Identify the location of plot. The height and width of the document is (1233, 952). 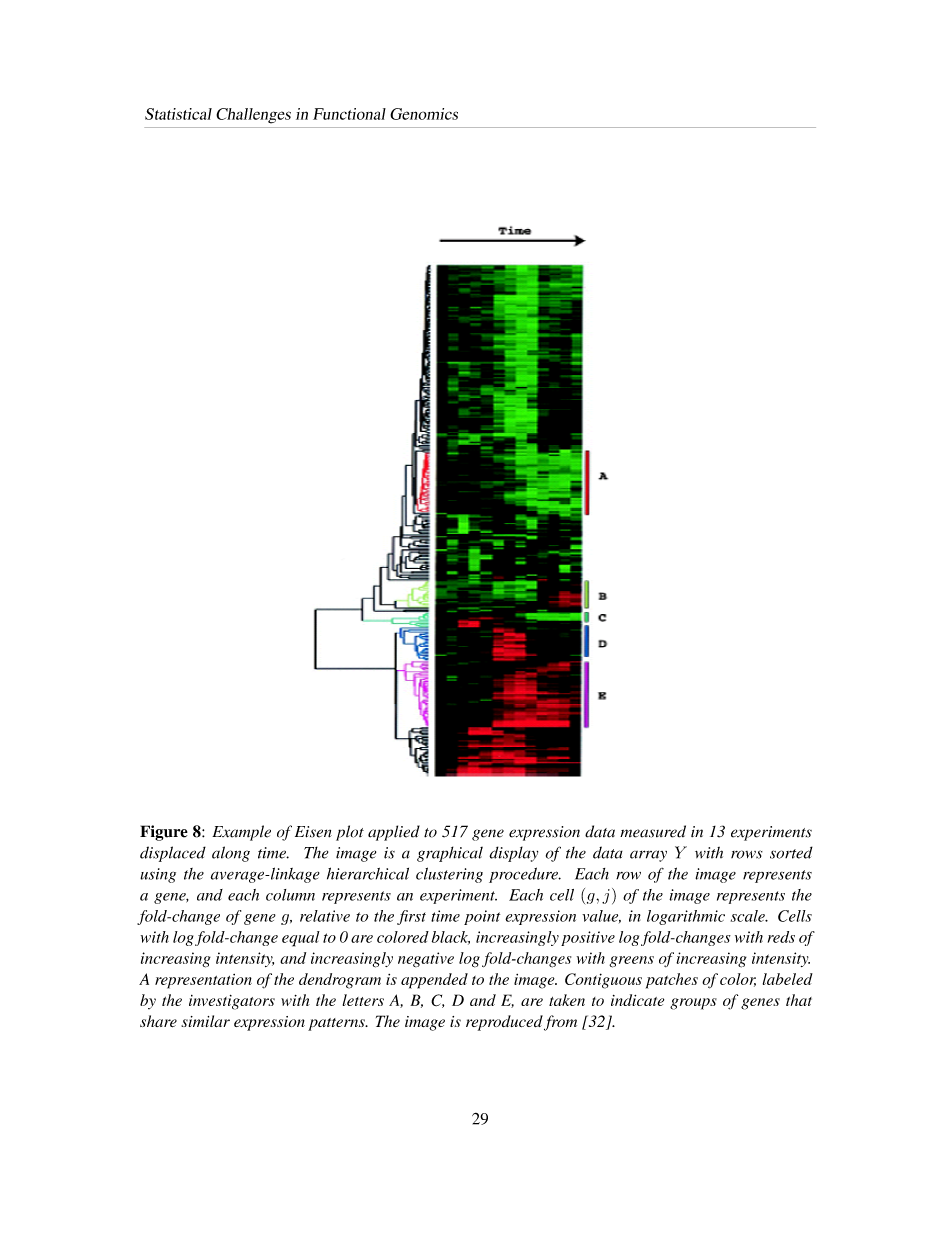
(350, 833).
